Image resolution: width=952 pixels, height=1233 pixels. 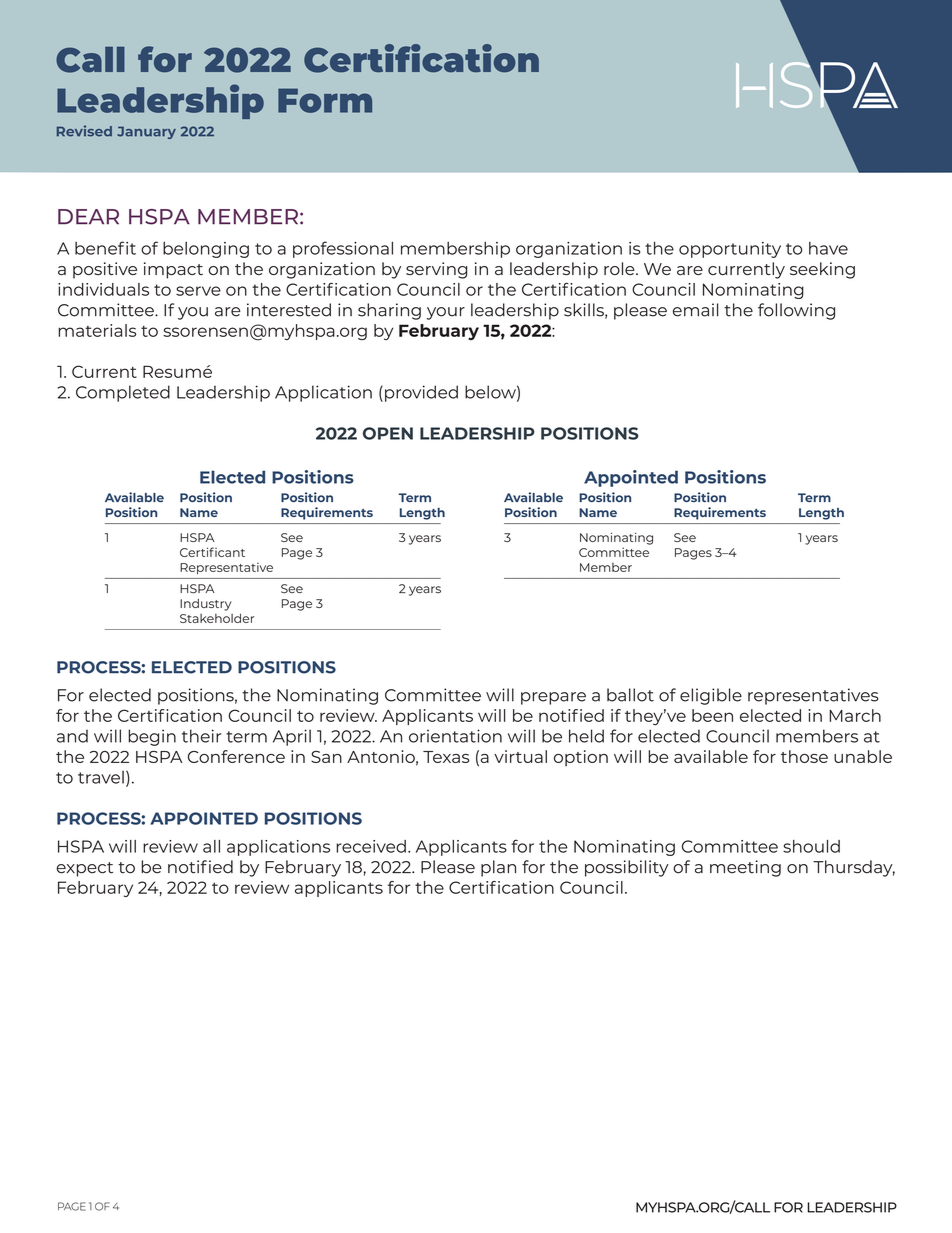 I want to click on following, so click(x=796, y=311).
